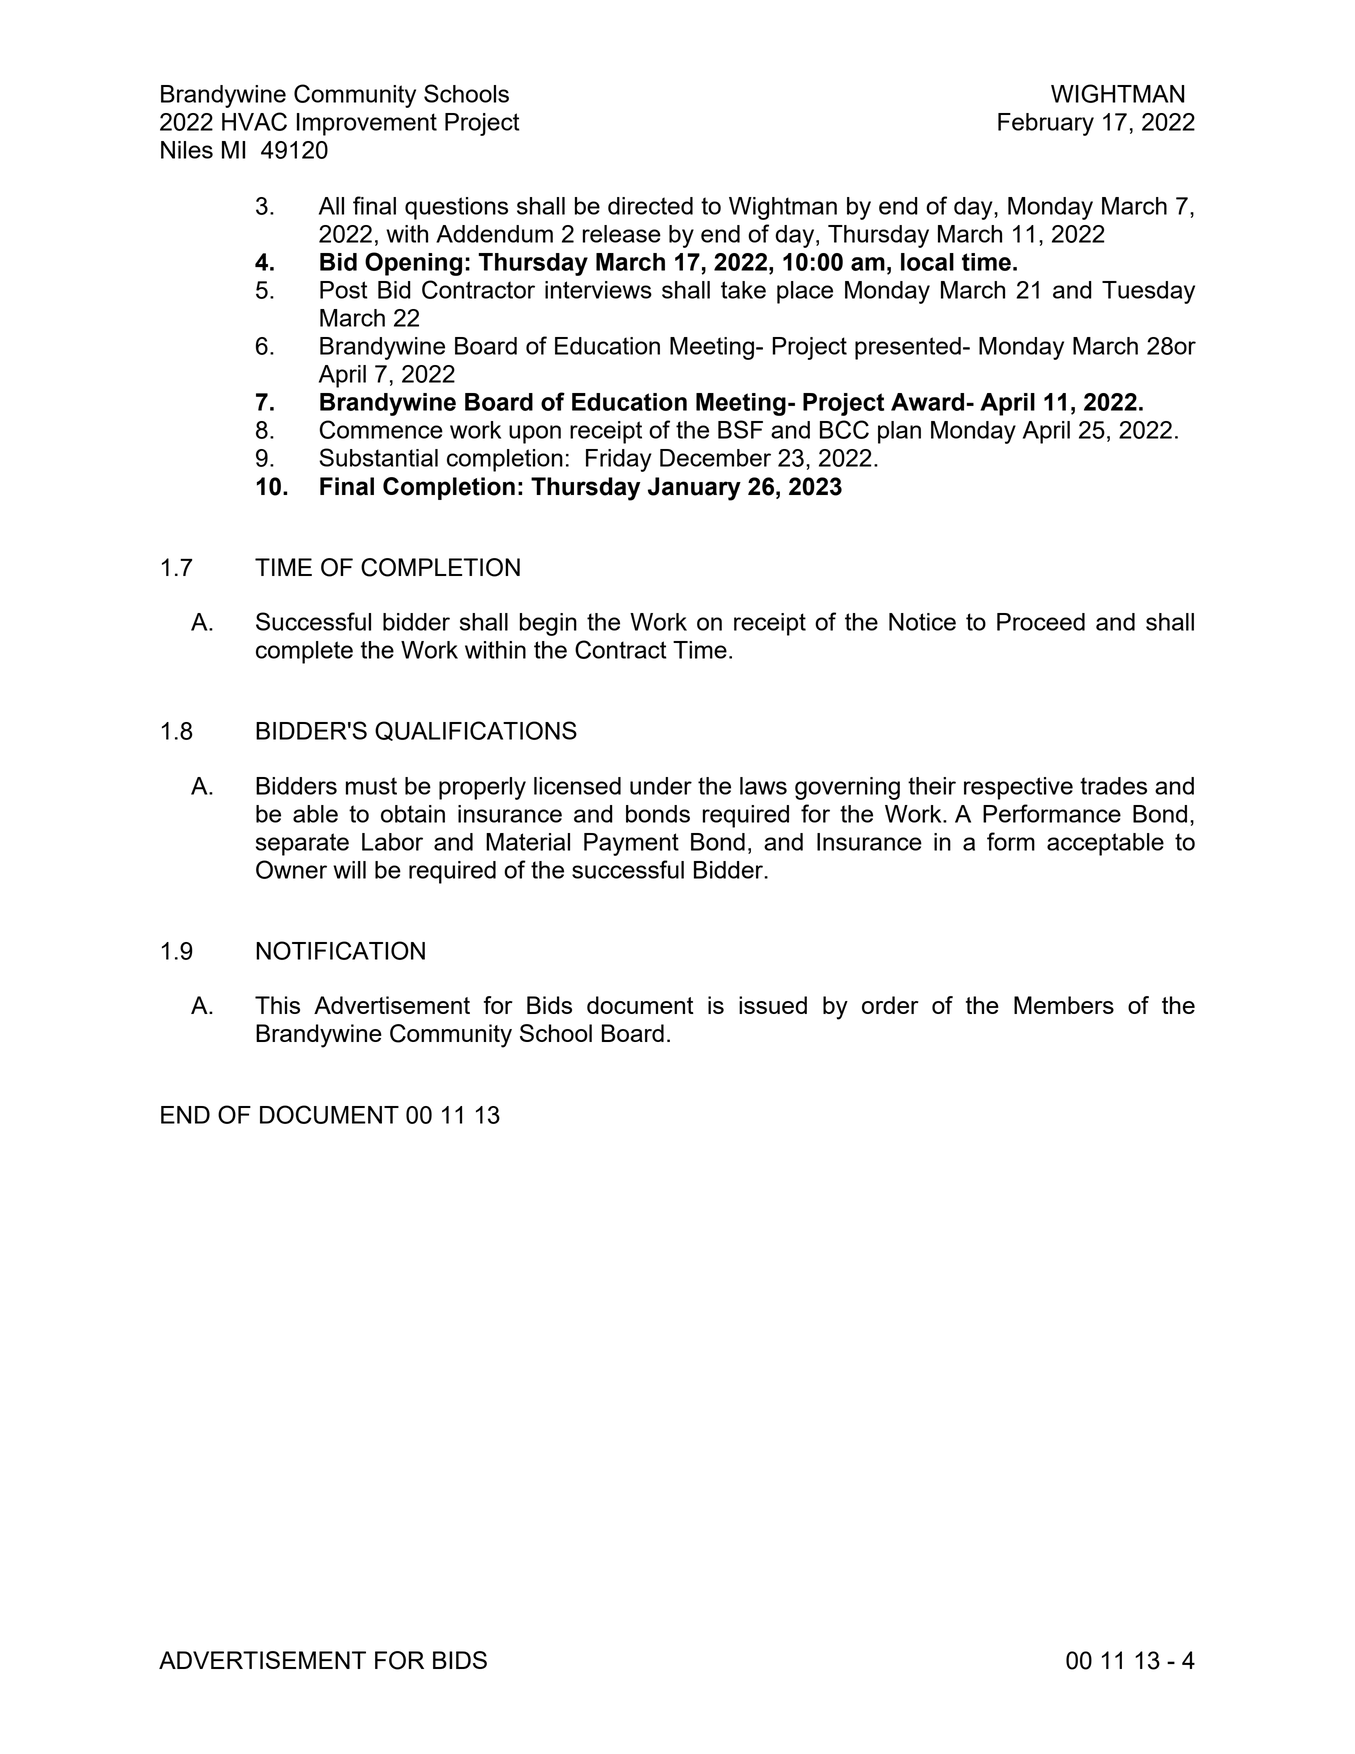 The width and height of the page is (1355, 1754). I want to click on HVAC, so click(254, 121).
